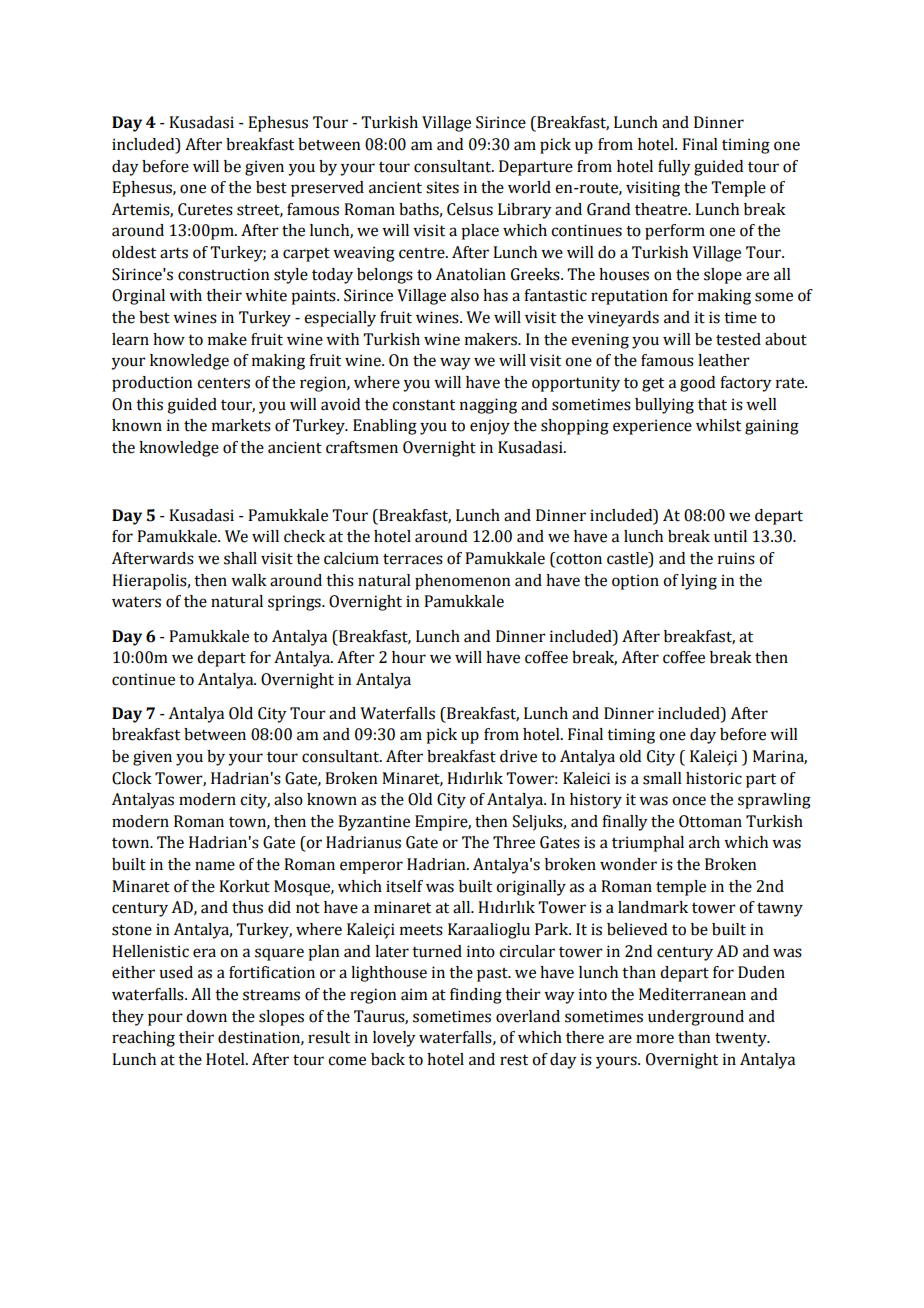  I want to click on name, so click(215, 866).
